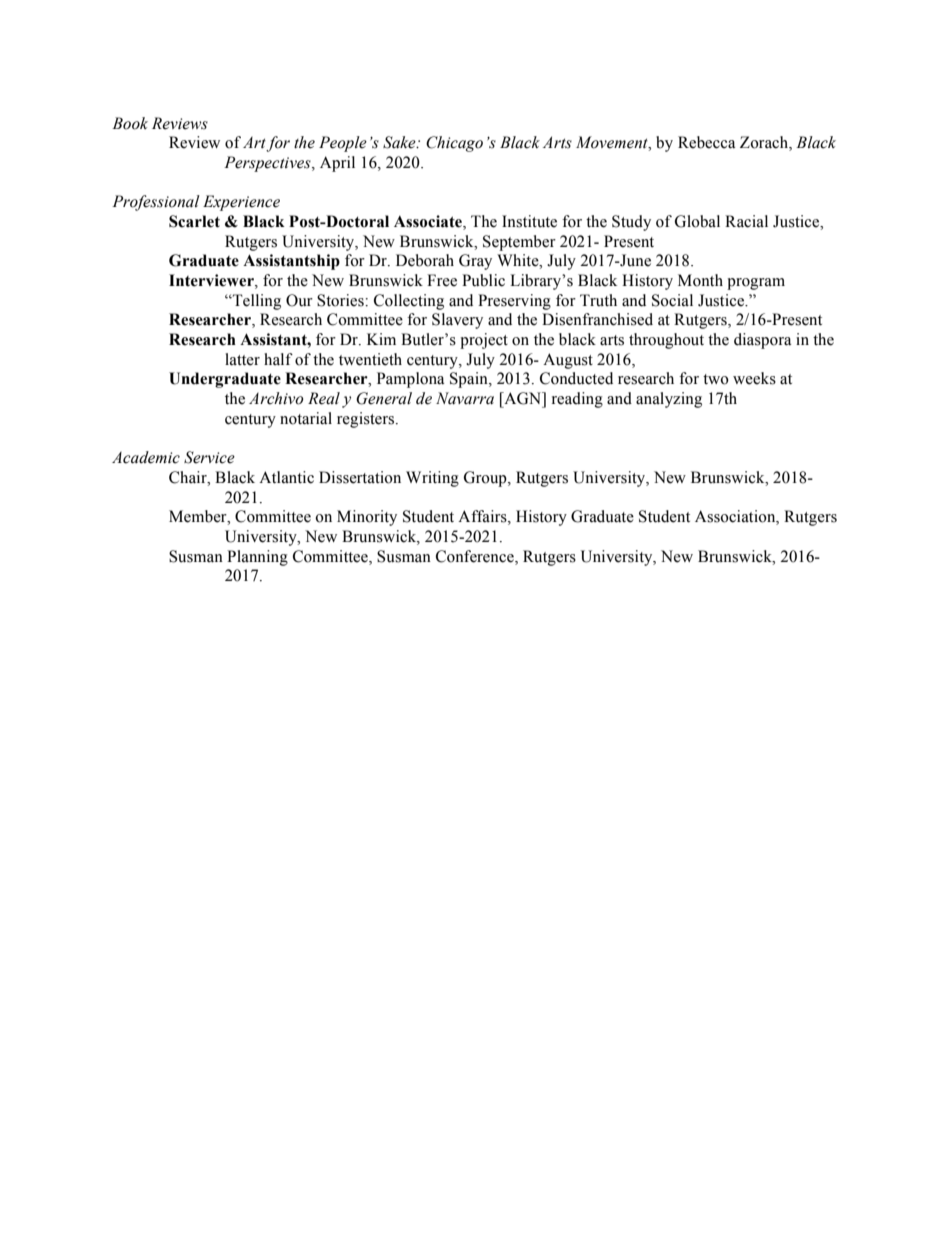 The width and height of the screenshot is (952, 1233). Describe the element at coordinates (706, 142) in the screenshot. I see `Rebecca` at that location.
